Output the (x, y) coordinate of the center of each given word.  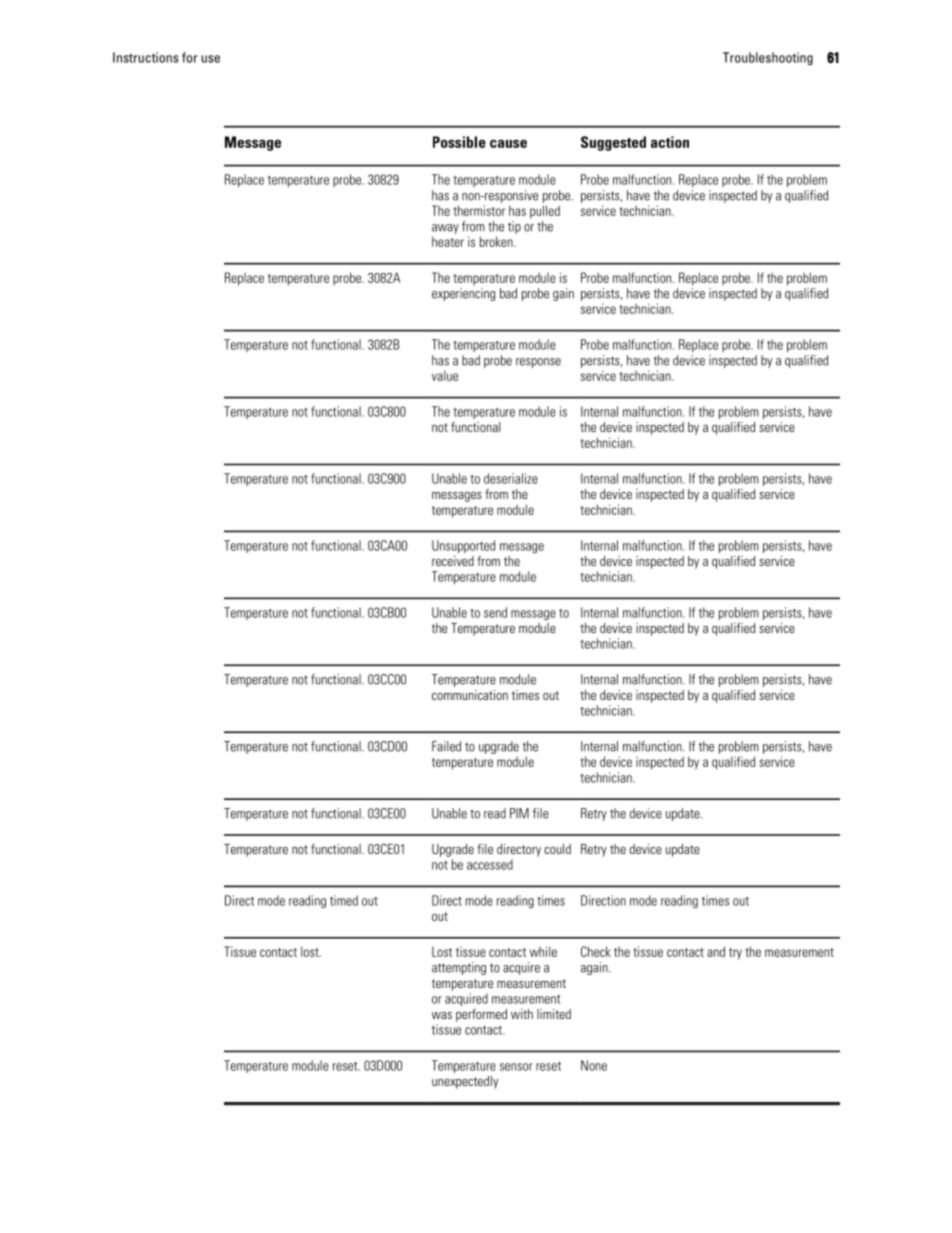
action (670, 142)
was (442, 1015)
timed (344, 900)
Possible (459, 142)
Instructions (146, 57)
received (453, 561)
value (445, 375)
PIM (519, 813)
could (557, 849)
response (538, 363)
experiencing (463, 294)
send (495, 612)
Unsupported (463, 546)
